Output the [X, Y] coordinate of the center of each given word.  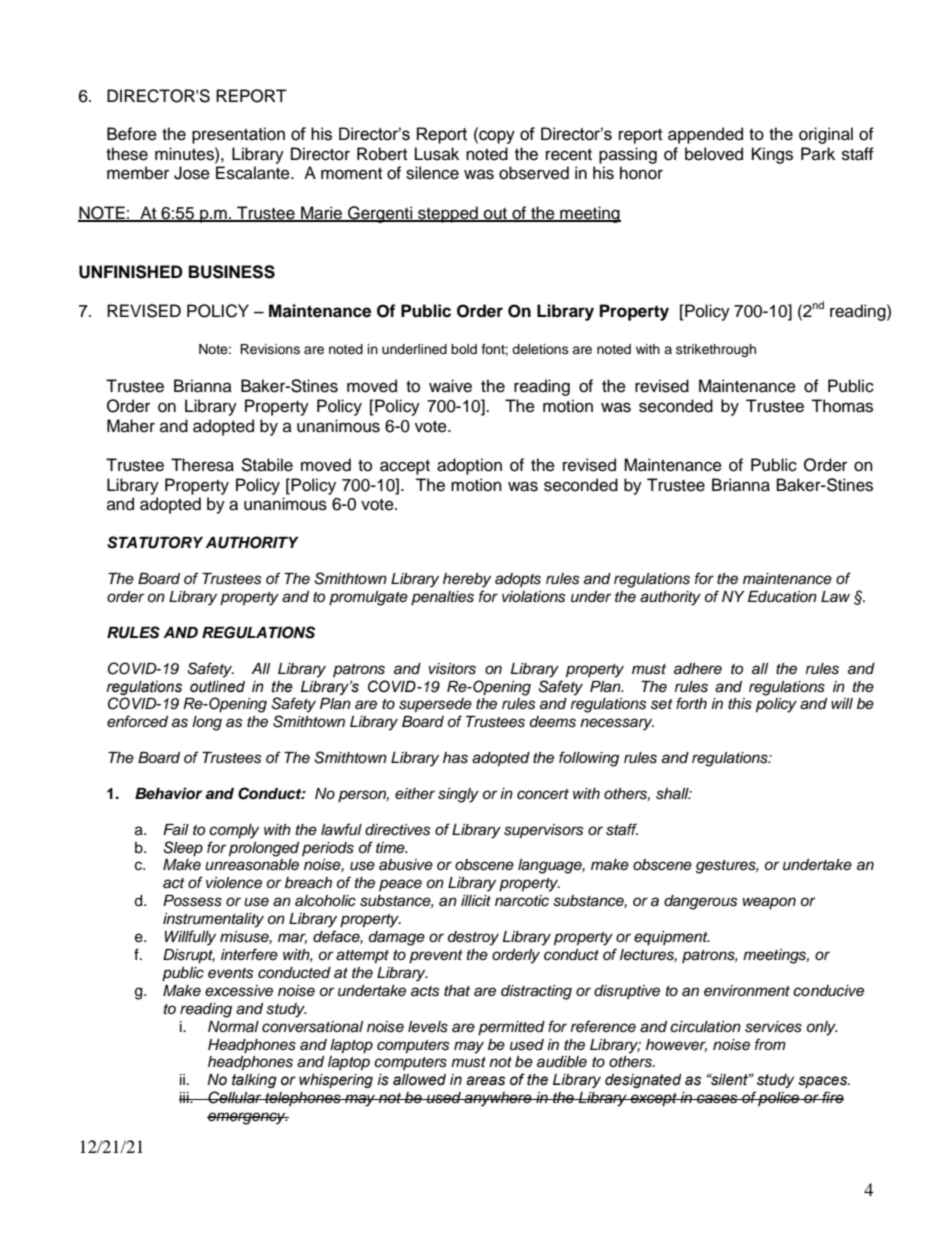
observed [534, 173]
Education [782, 597]
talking [254, 1081]
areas [485, 1081]
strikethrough [716, 350]
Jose [192, 173]
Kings [772, 155]
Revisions [270, 349]
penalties [442, 598]
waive [450, 386]
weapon [769, 903]
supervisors [544, 831]
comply [234, 831]
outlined [217, 687]
